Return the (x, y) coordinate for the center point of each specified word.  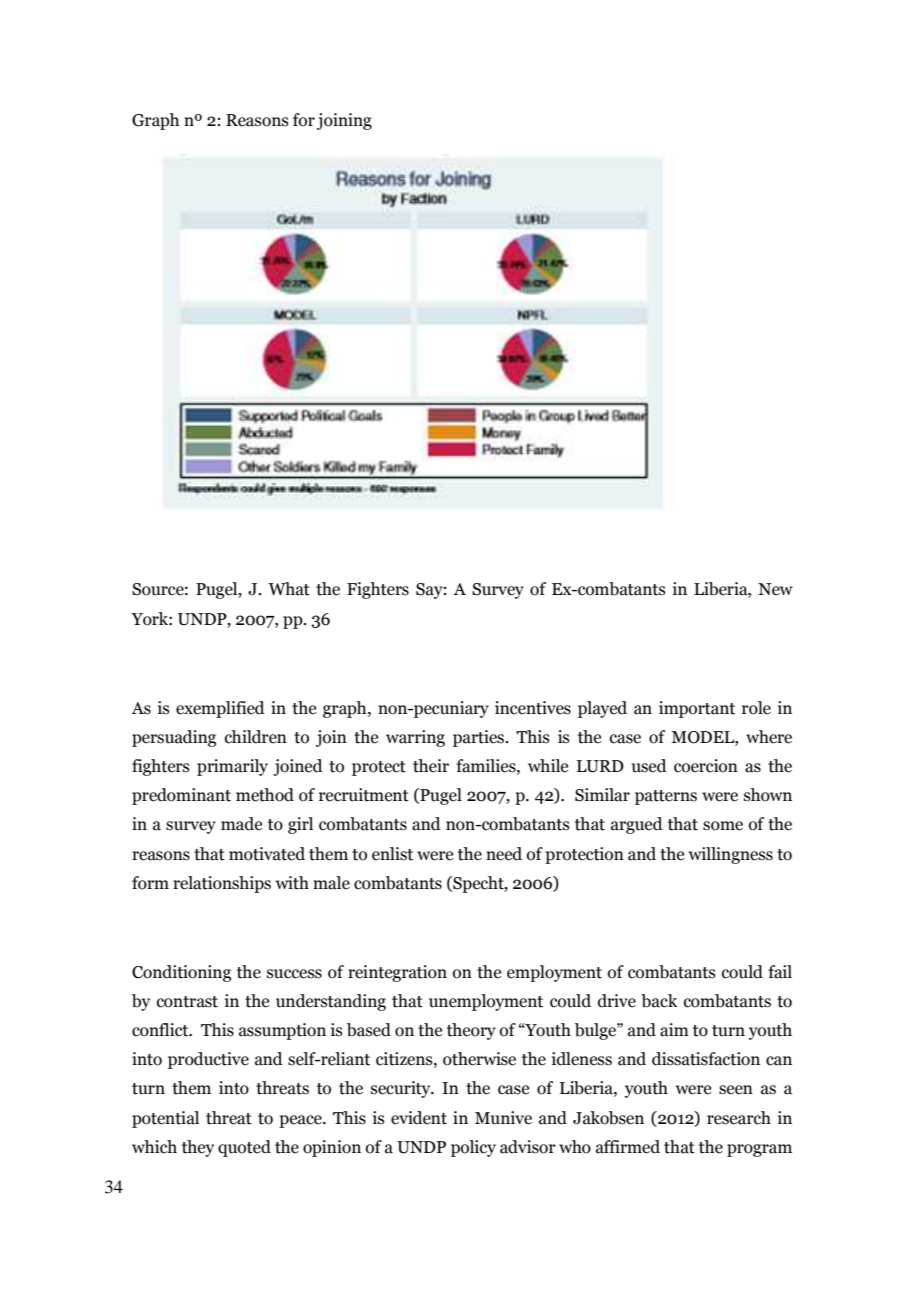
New (775, 589)
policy (473, 1148)
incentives (533, 708)
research (739, 1118)
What (289, 589)
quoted (244, 1148)
